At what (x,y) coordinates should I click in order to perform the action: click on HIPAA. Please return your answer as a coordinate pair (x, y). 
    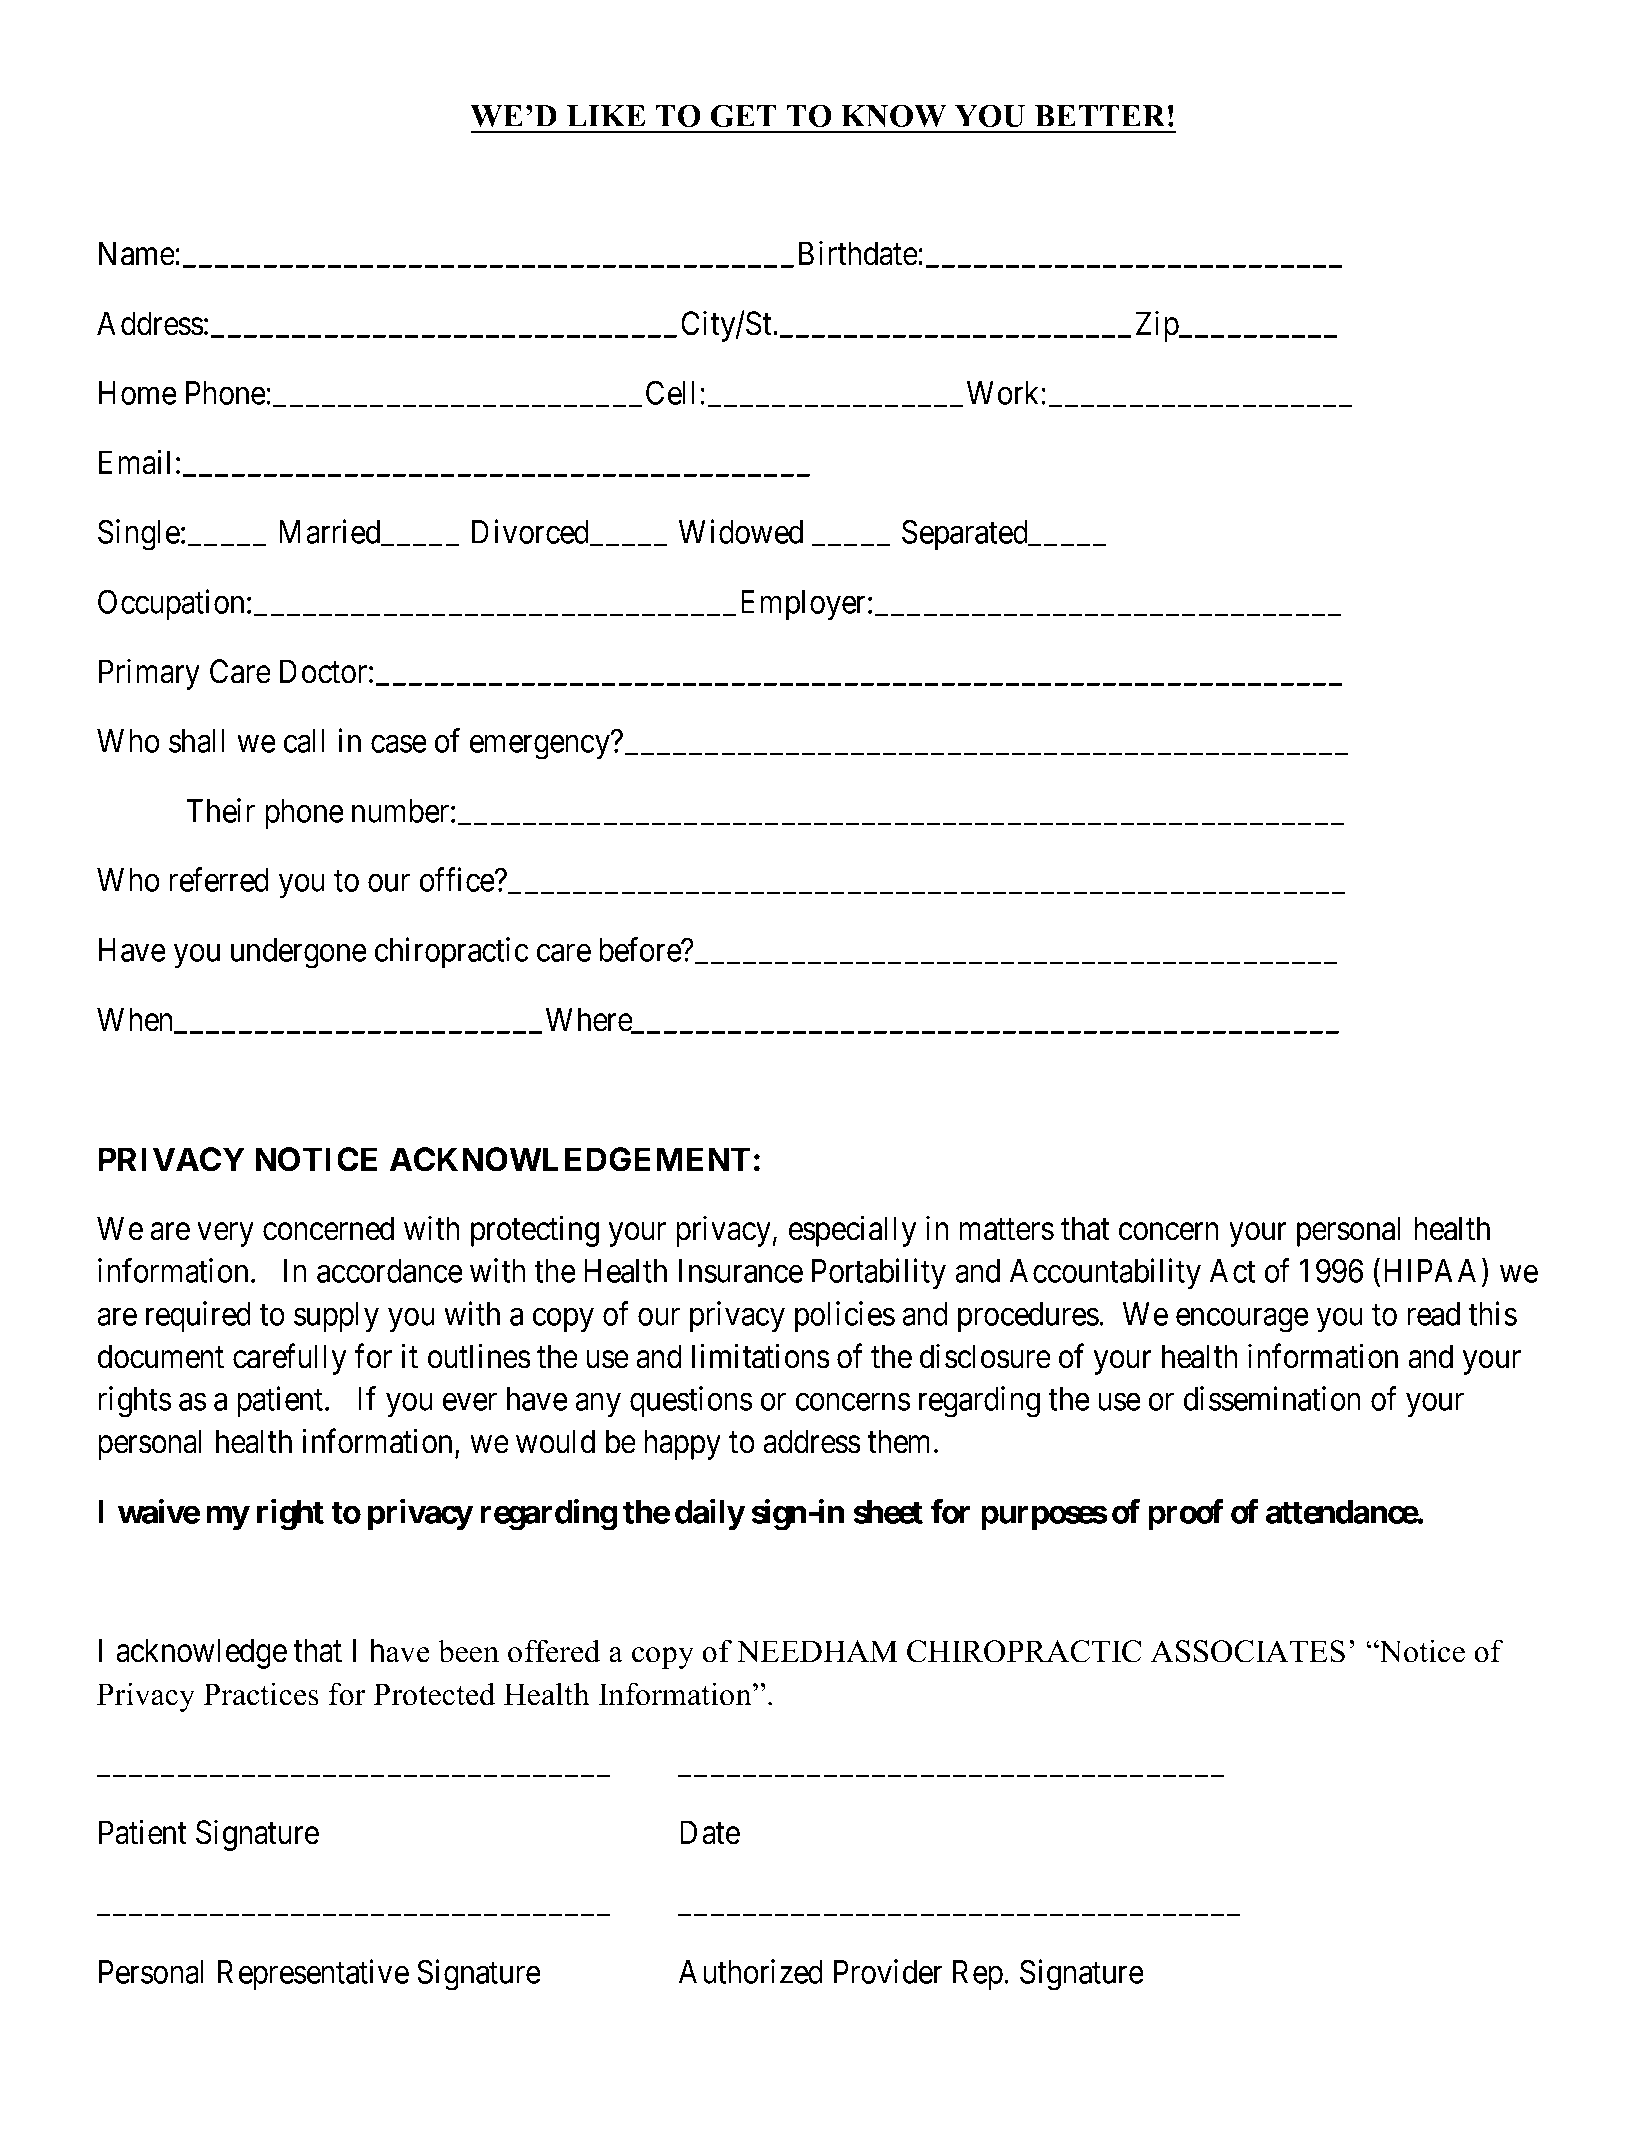
    Looking at the image, I should click on (1433, 1270).
